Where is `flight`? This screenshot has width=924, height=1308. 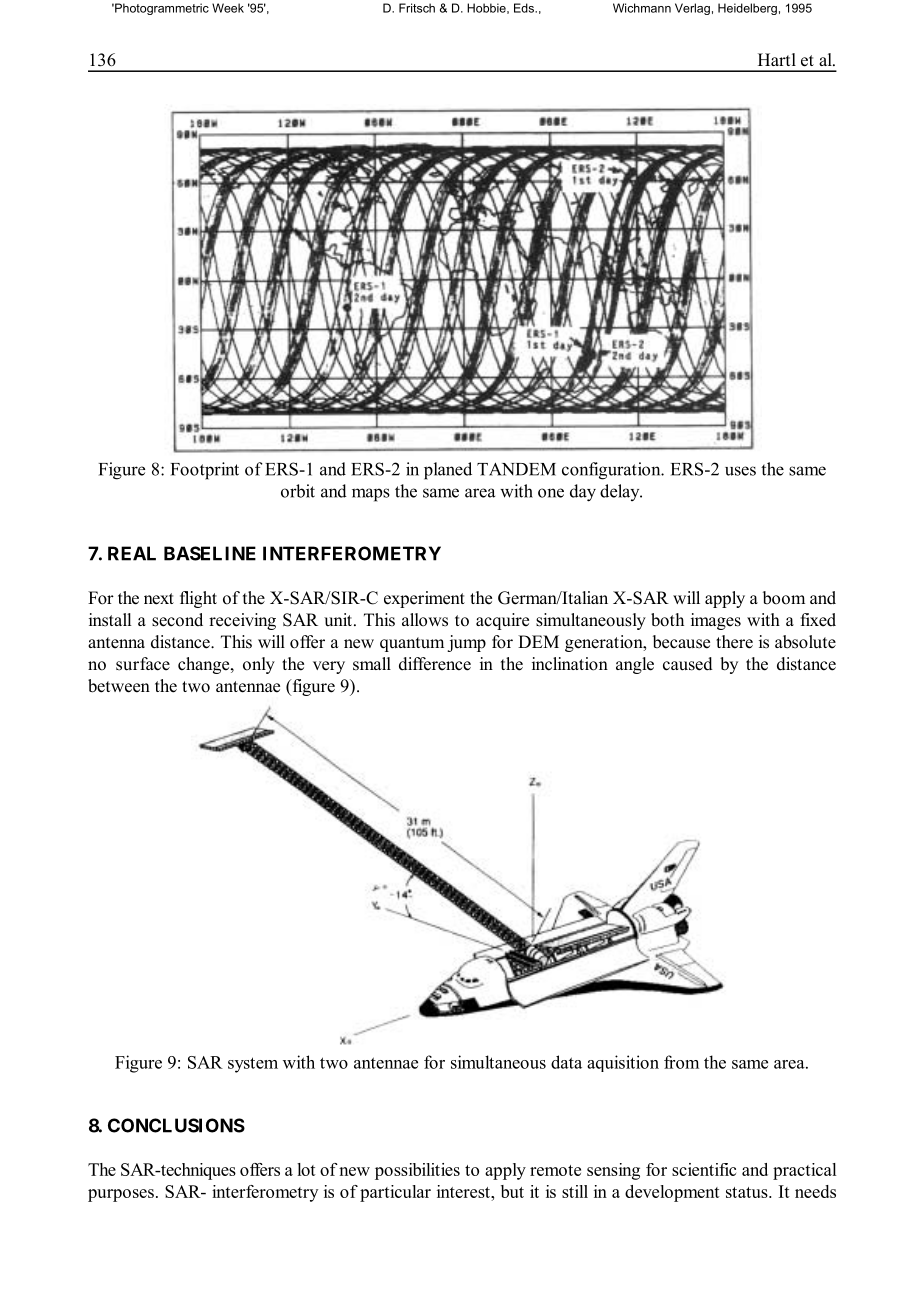
flight is located at coordinates (198, 599).
